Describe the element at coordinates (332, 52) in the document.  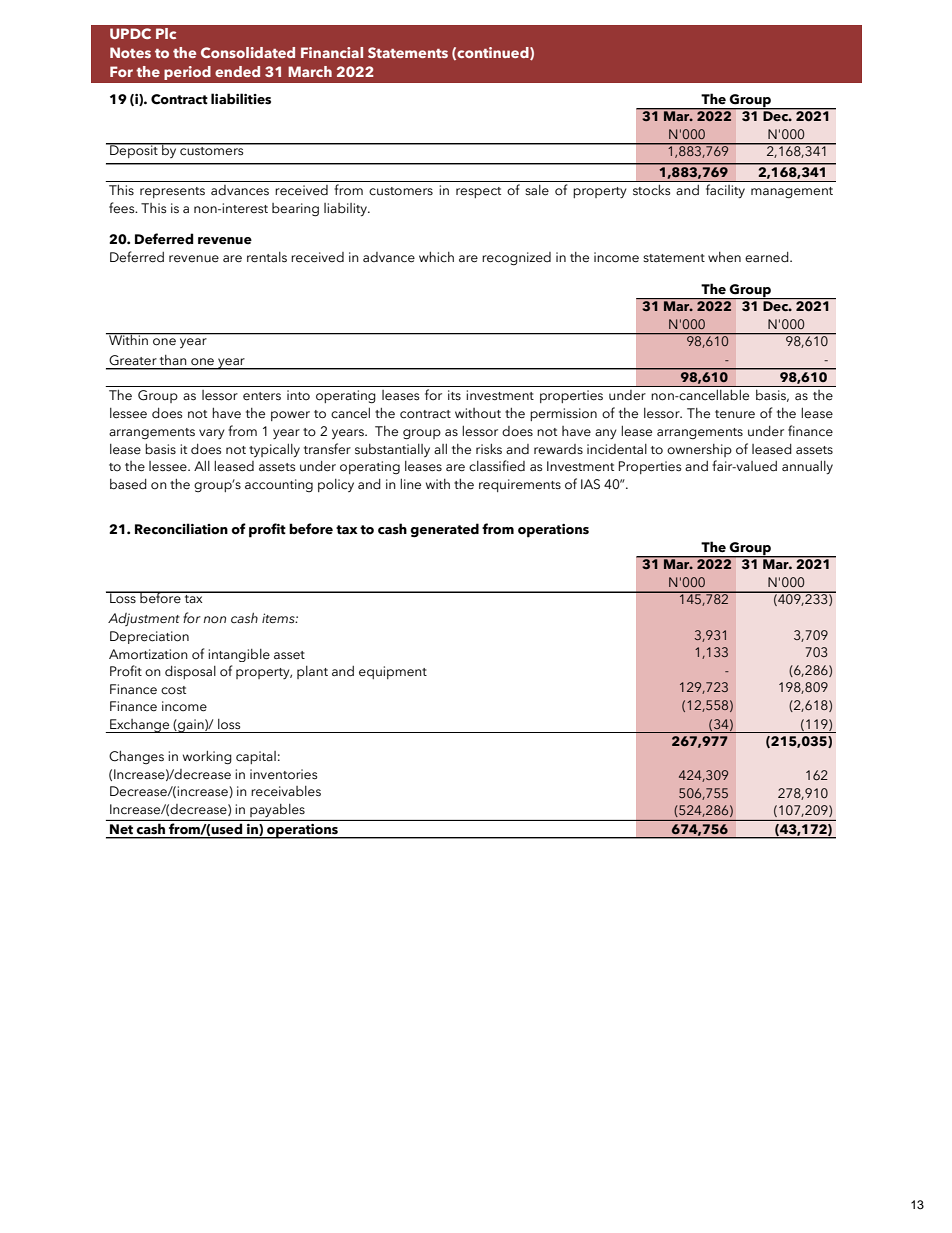
I see `Financial` at that location.
